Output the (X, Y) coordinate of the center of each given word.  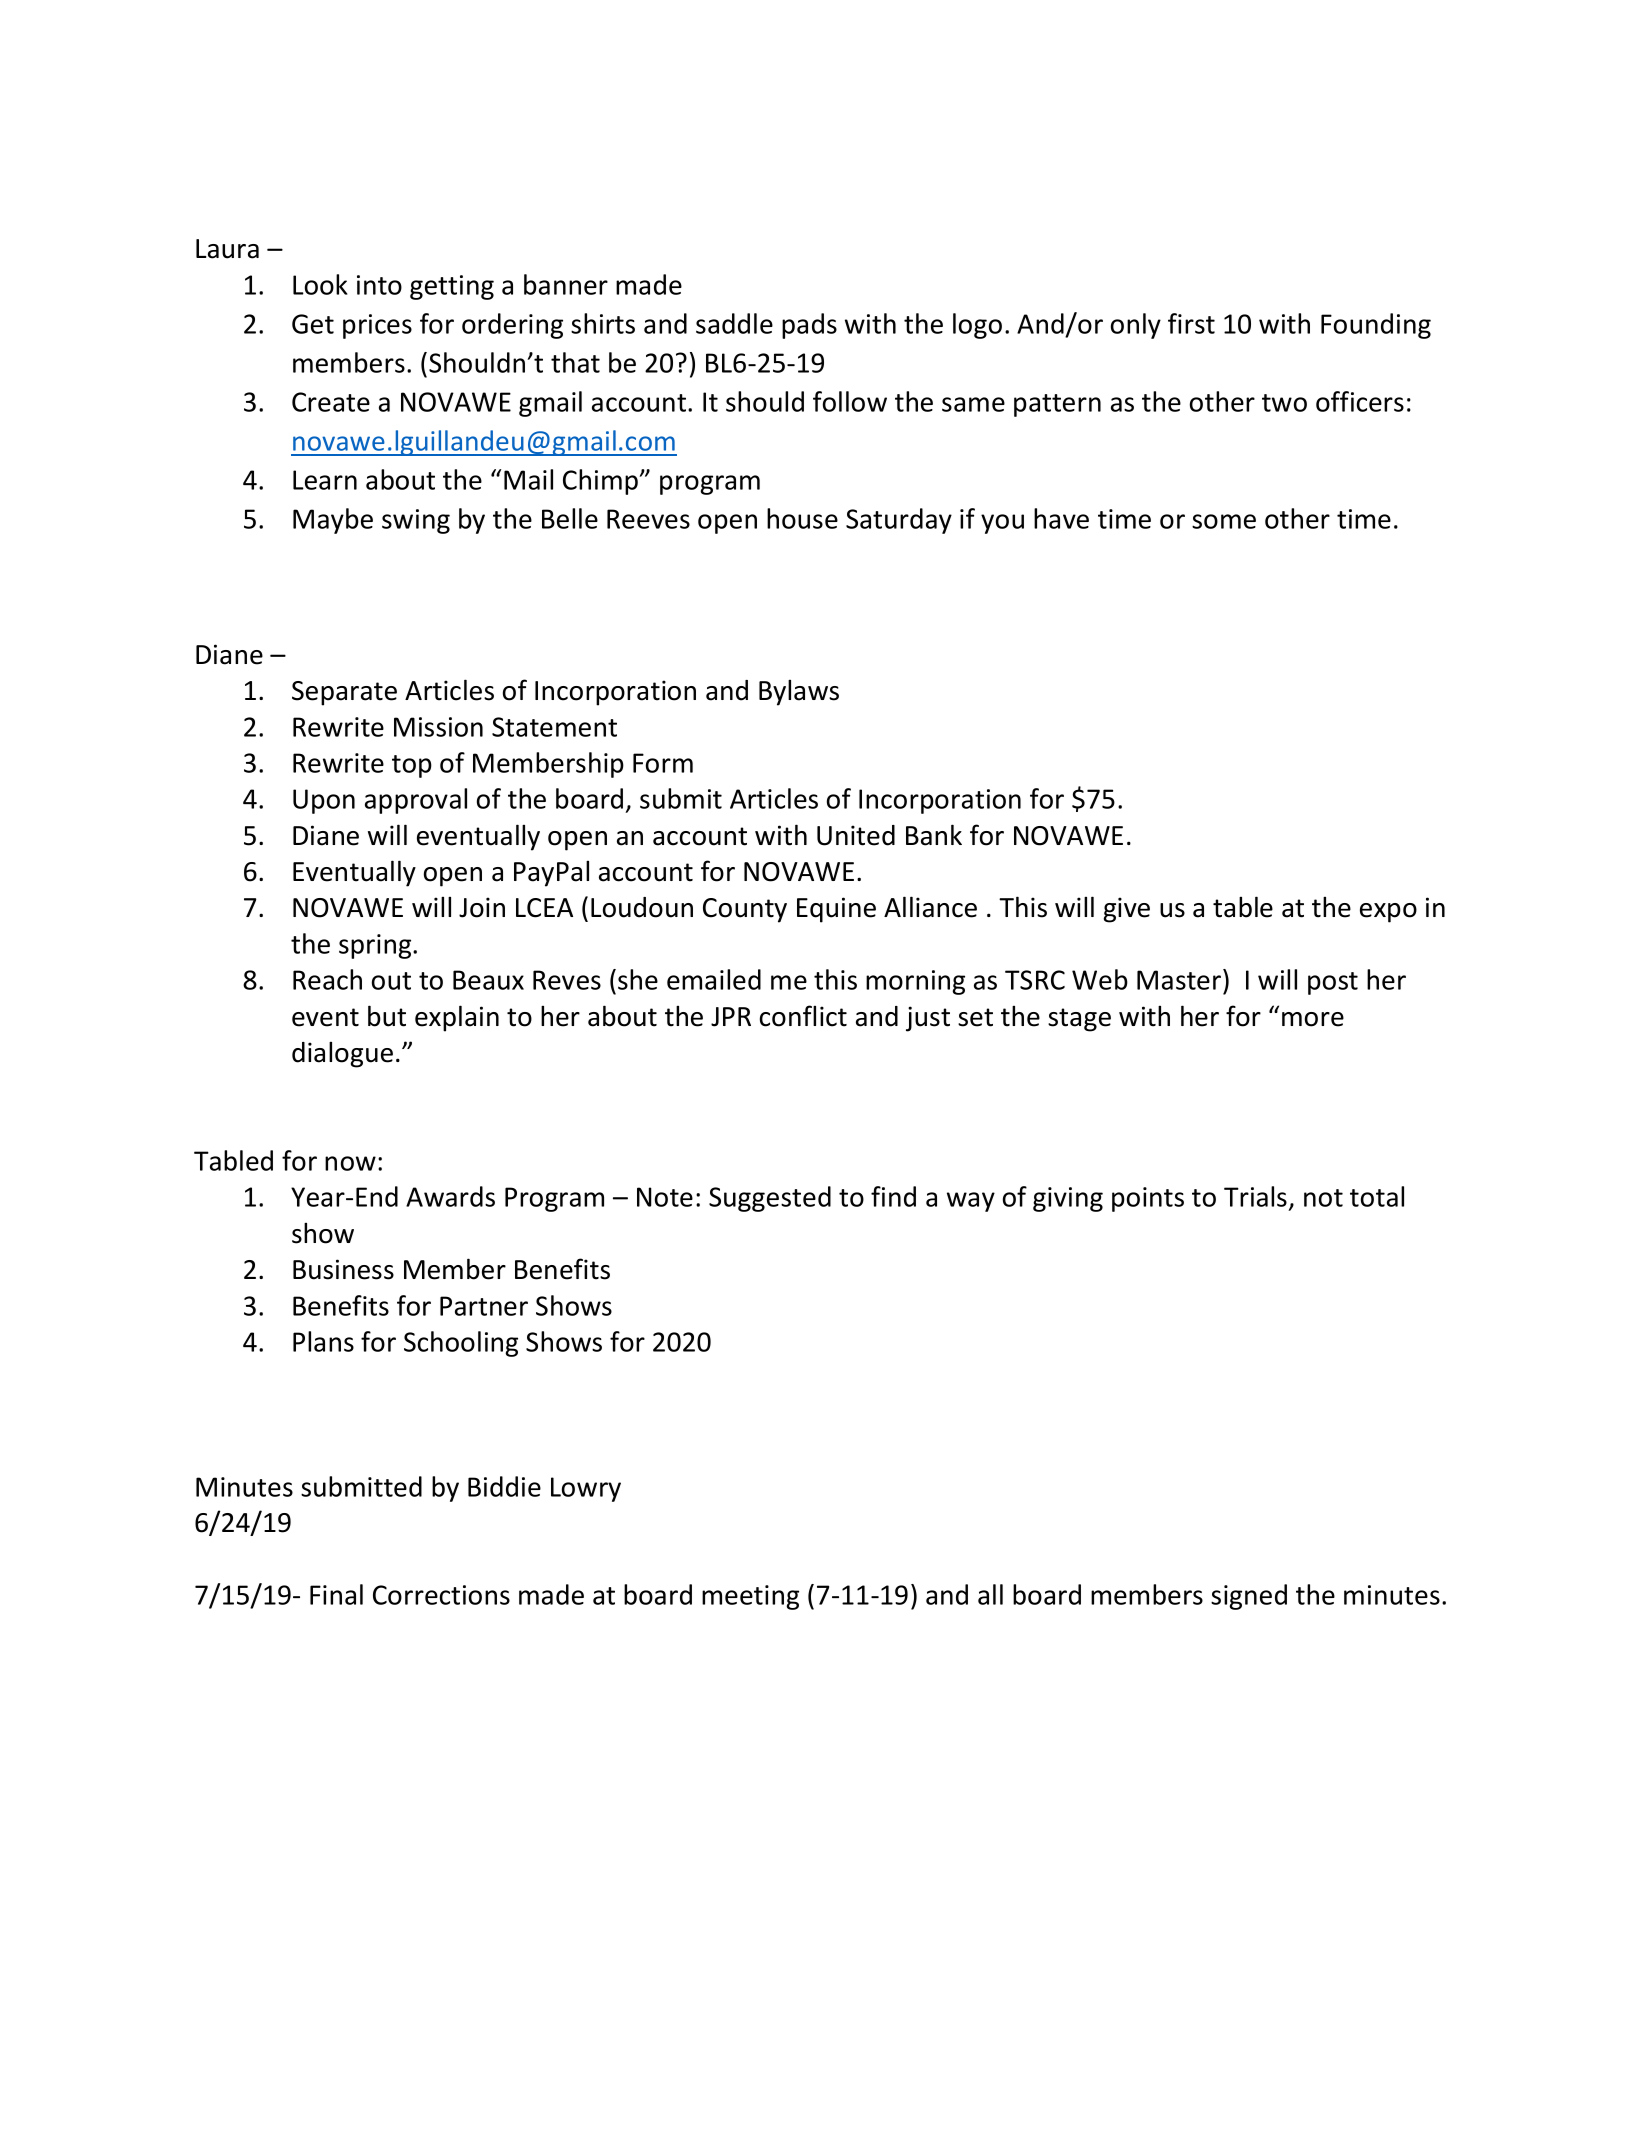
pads (809, 326)
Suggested (770, 1199)
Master (1180, 979)
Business (343, 1269)
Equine (836, 910)
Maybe (333, 521)
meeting (750, 1597)
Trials (1255, 1196)
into (379, 285)
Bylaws (799, 692)
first (1191, 323)
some (1224, 521)
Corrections (441, 1595)
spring (376, 946)
